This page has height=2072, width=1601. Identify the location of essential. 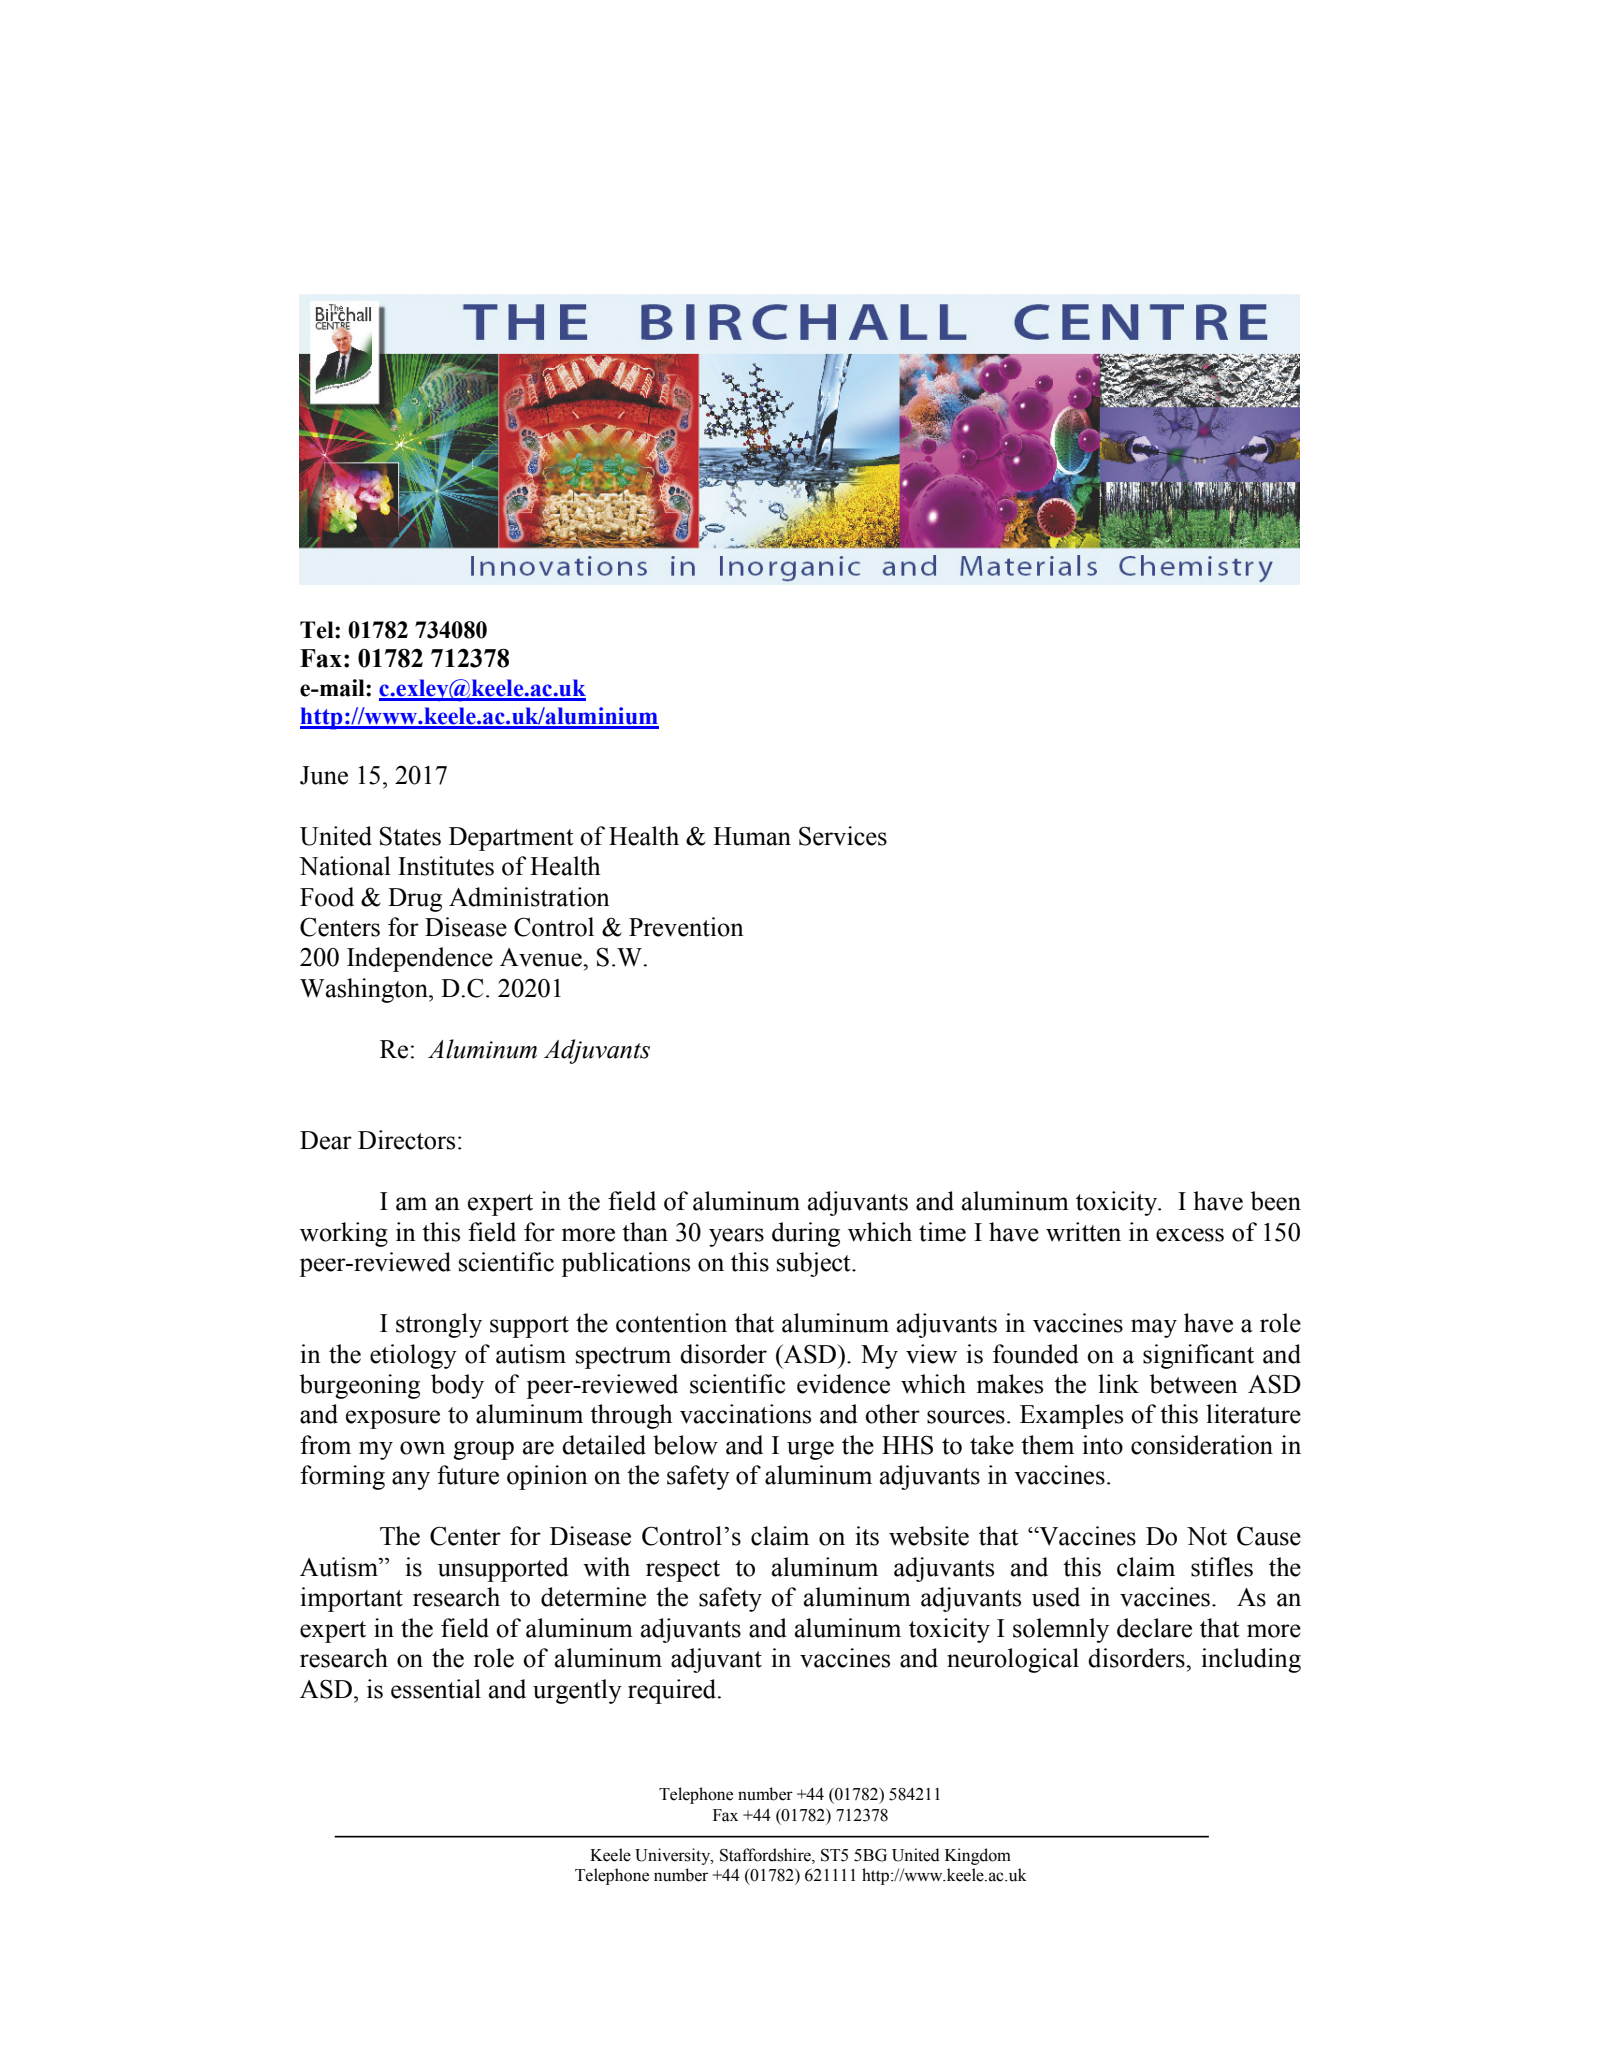
(436, 1689).
